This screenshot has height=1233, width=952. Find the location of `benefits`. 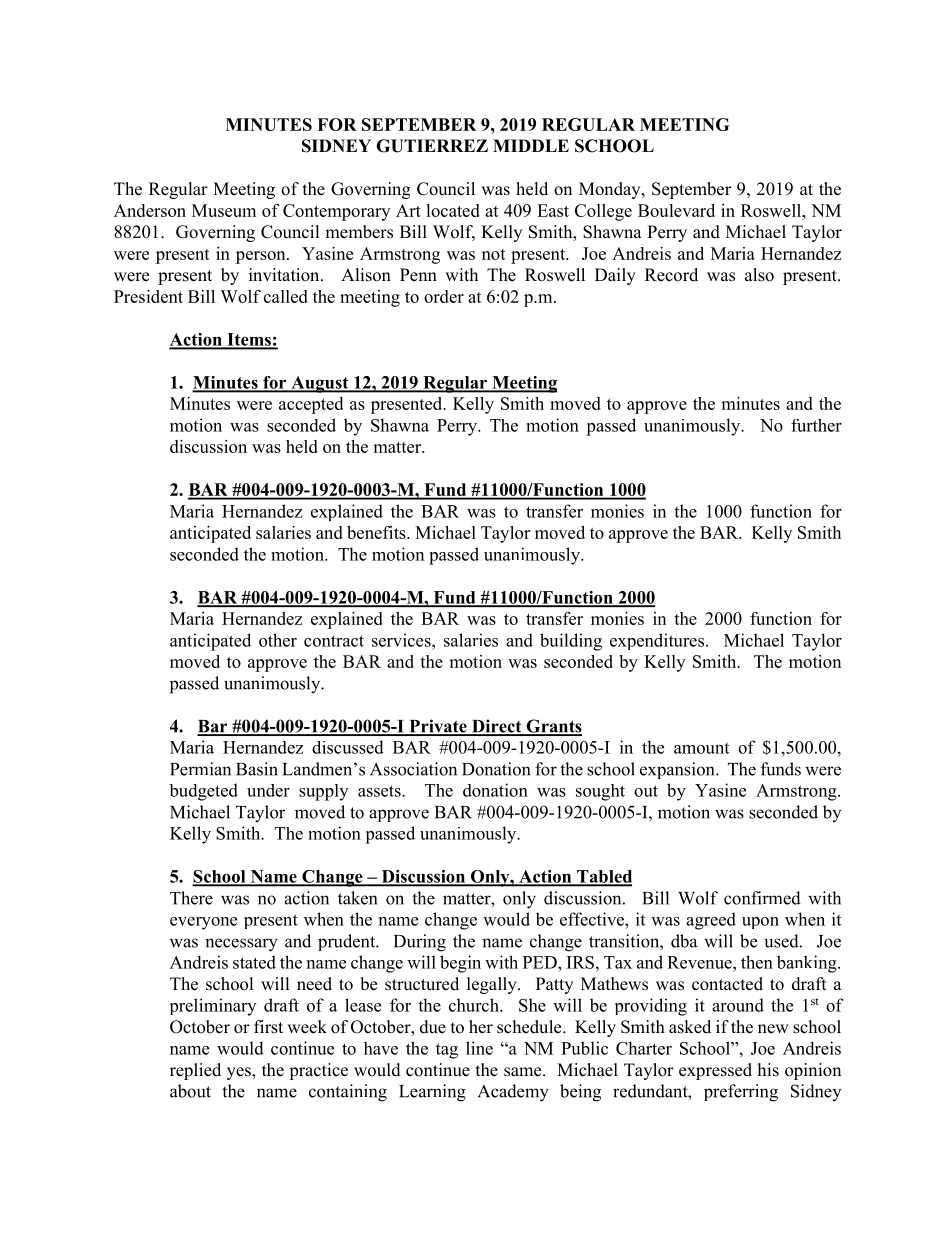

benefits is located at coordinates (377, 532).
